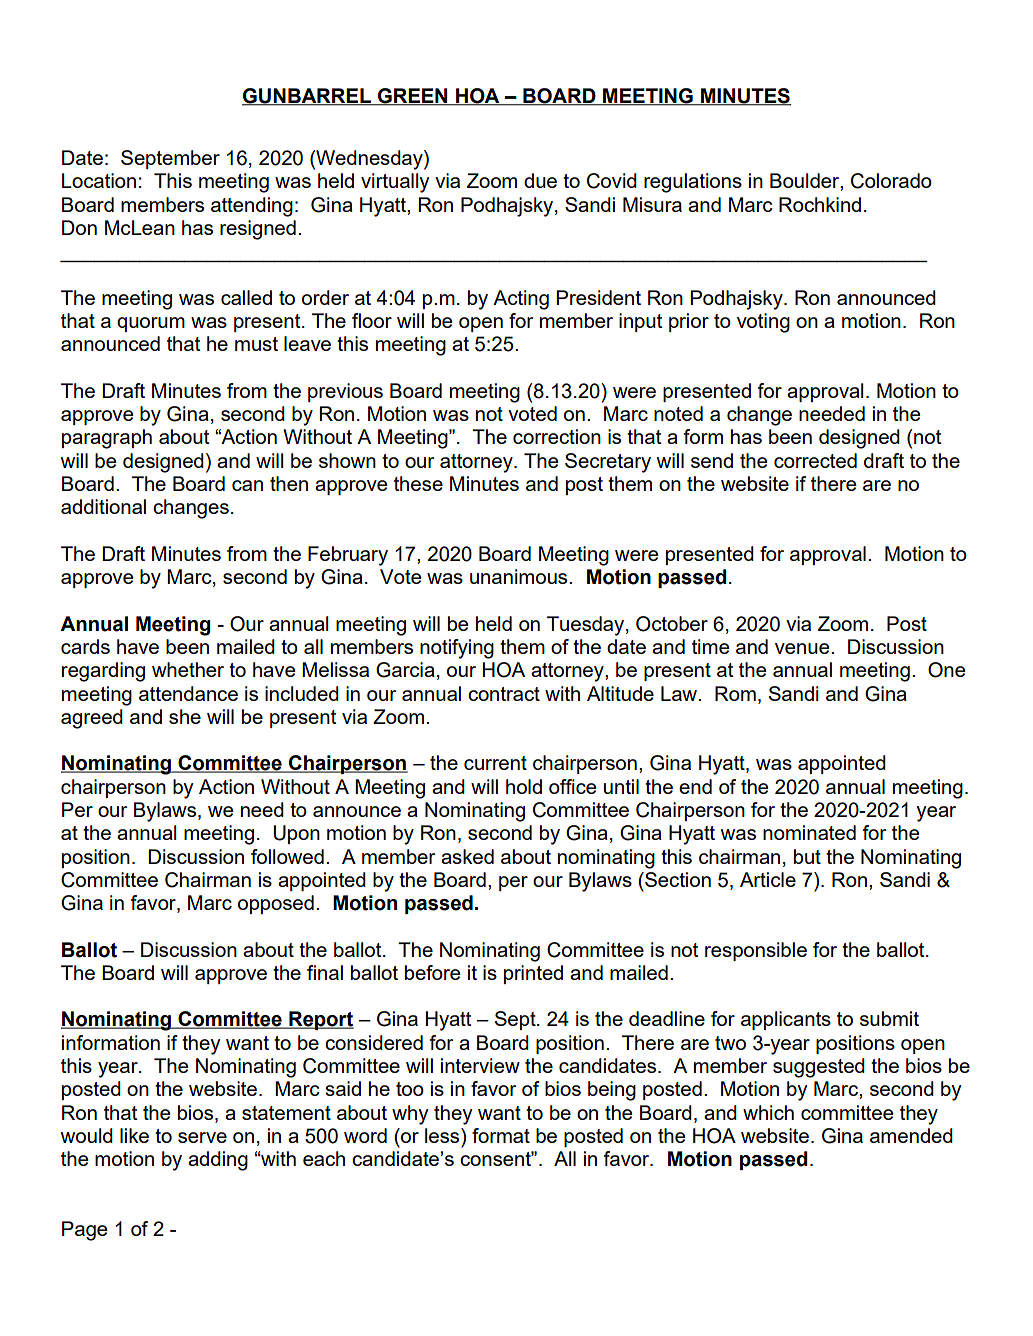 The height and width of the image is (1336, 1033). I want to click on due, so click(540, 180).
